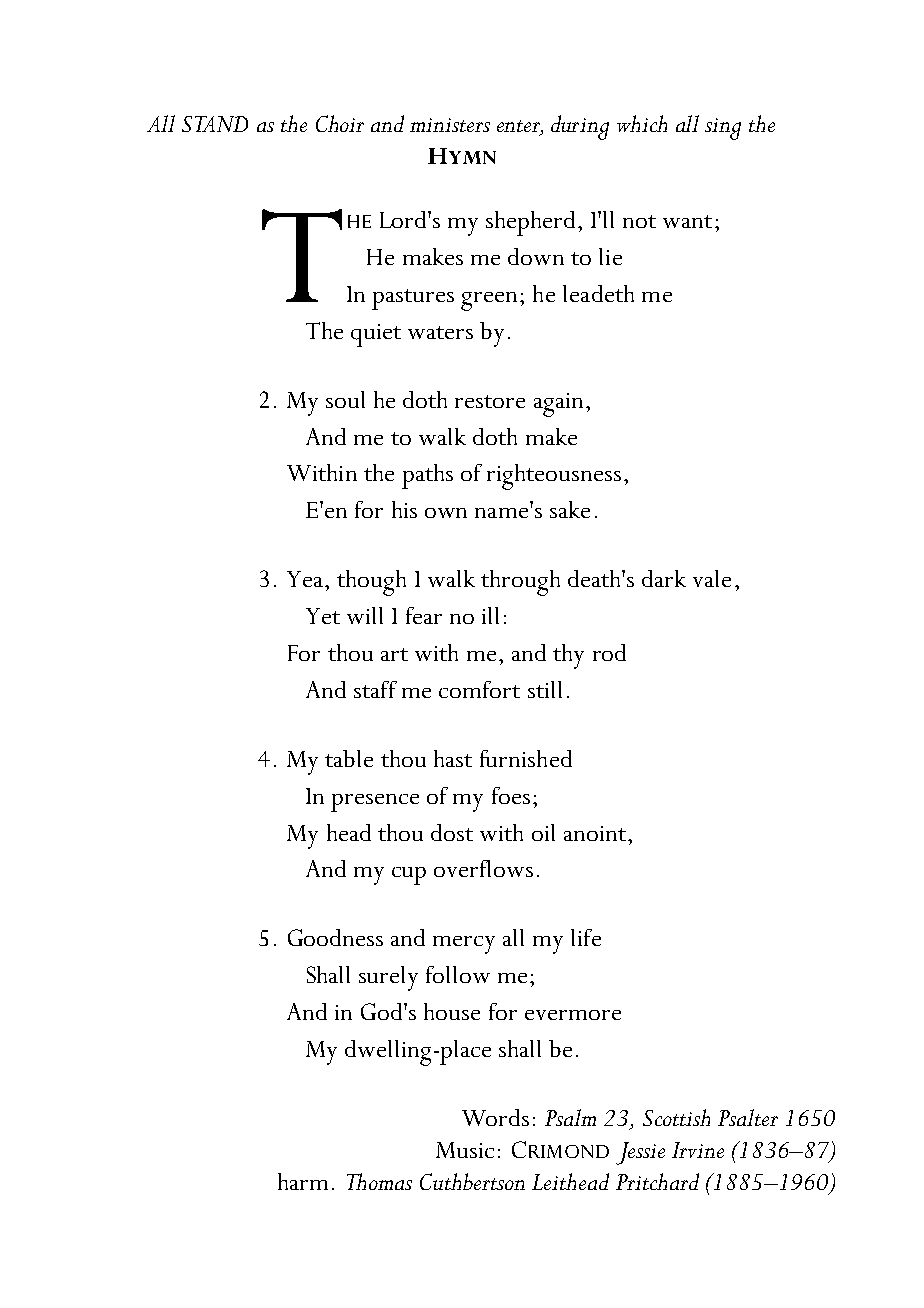  What do you see at coordinates (642, 123) in the screenshot?
I see `which` at bounding box center [642, 123].
